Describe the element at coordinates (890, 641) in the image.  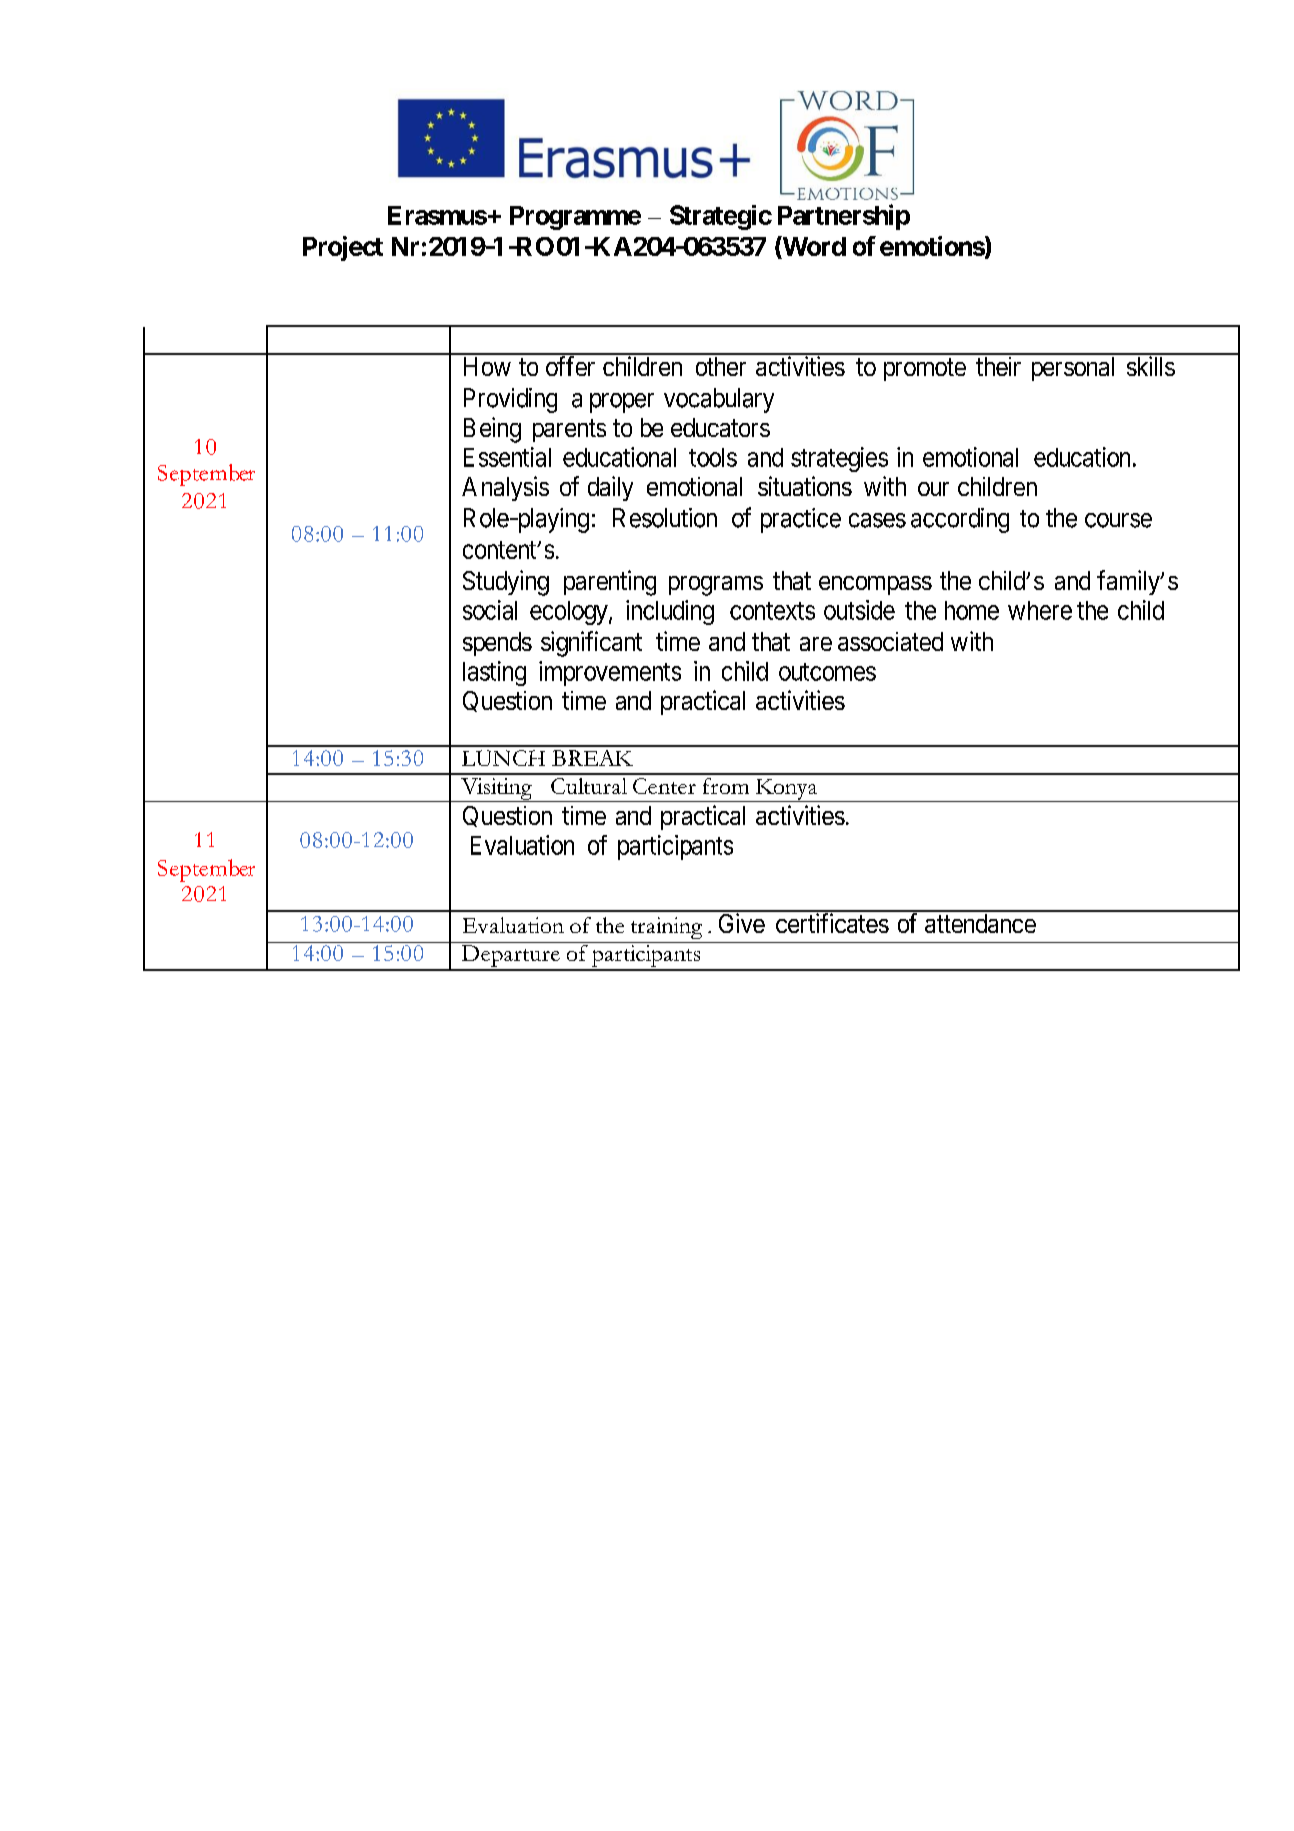
I see `associated` at that location.
